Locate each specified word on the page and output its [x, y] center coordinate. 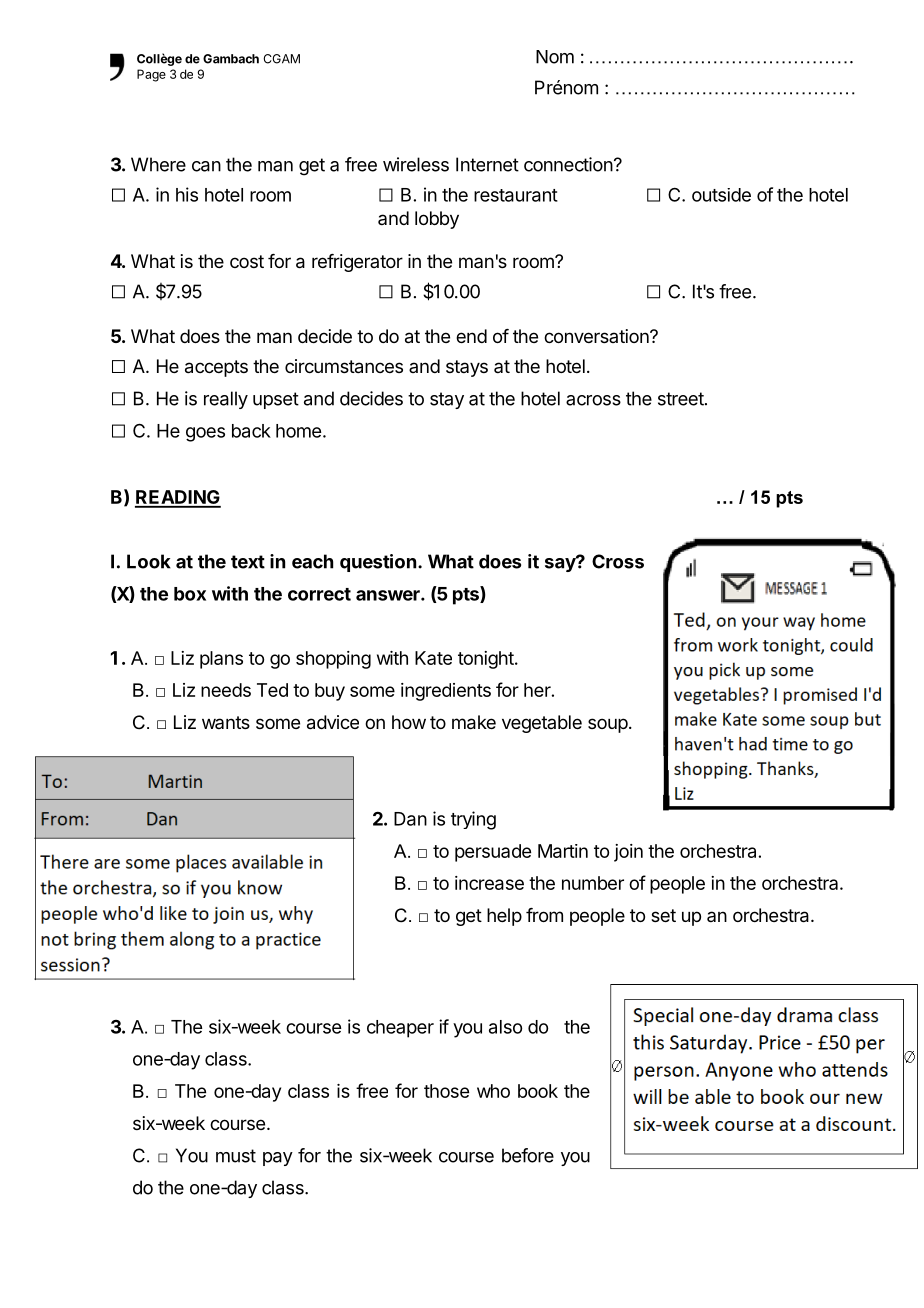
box [190, 594]
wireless [416, 164]
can [206, 166]
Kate [433, 658]
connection [568, 164]
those [446, 1091]
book [538, 1091]
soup [608, 725]
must [236, 1156]
